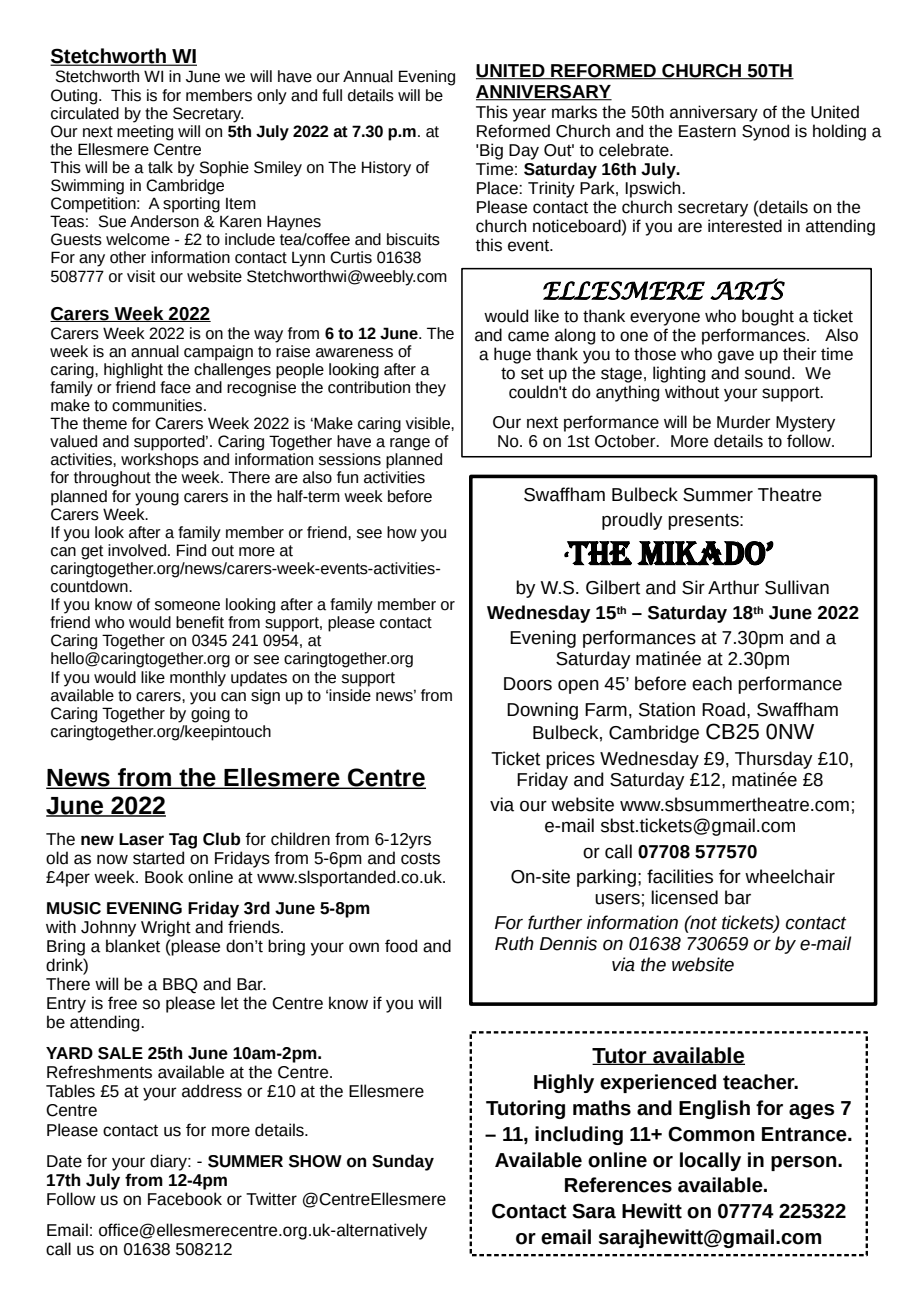 The image size is (924, 1308). Describe the element at coordinates (711, 1134) in the image. I see `Common` at that location.
